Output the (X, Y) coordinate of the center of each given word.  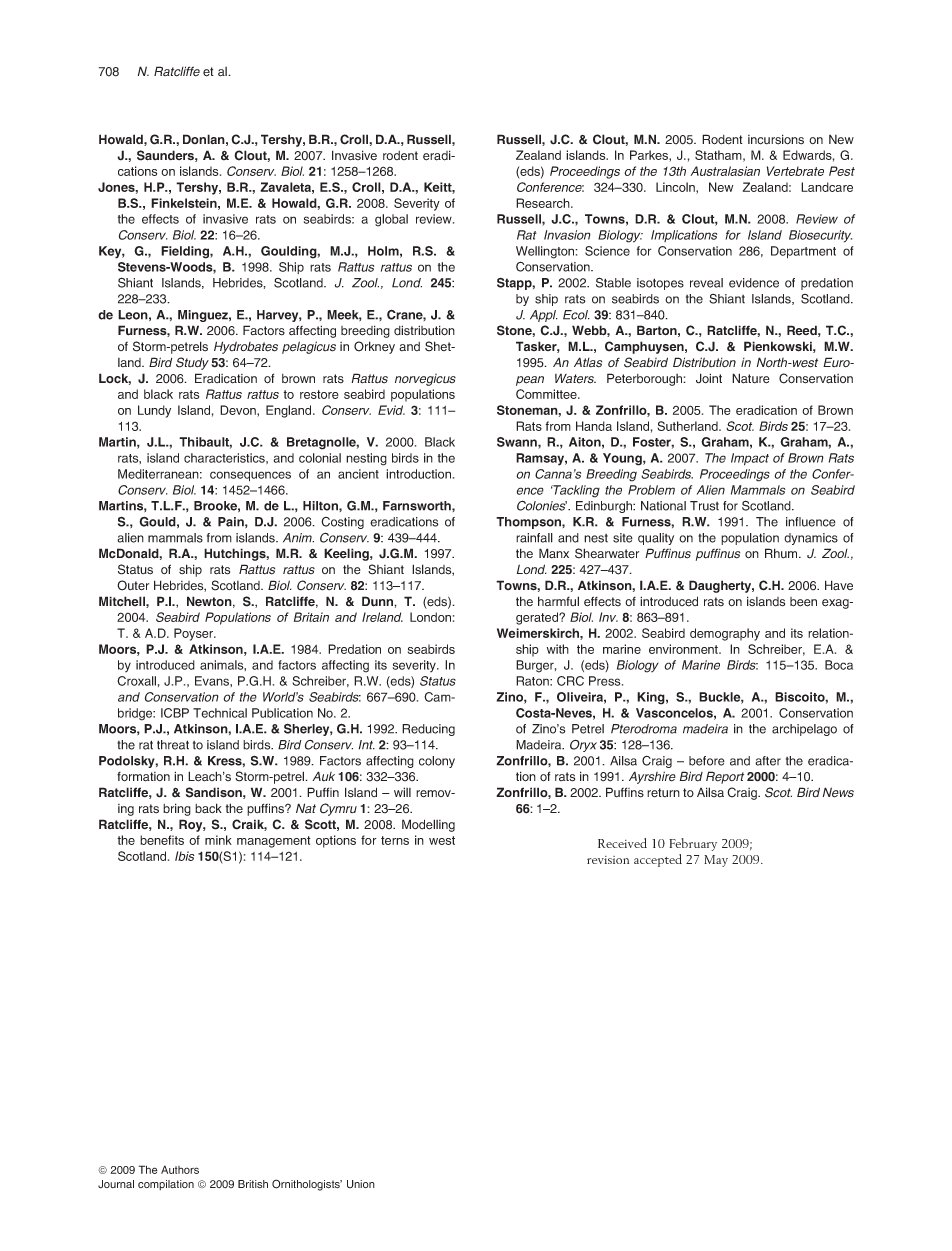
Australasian (725, 171)
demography (725, 634)
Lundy (154, 411)
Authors (180, 1169)
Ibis (185, 856)
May (716, 861)
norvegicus (425, 380)
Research (544, 203)
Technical (220, 713)
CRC (570, 681)
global (391, 220)
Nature (751, 378)
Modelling (428, 825)
